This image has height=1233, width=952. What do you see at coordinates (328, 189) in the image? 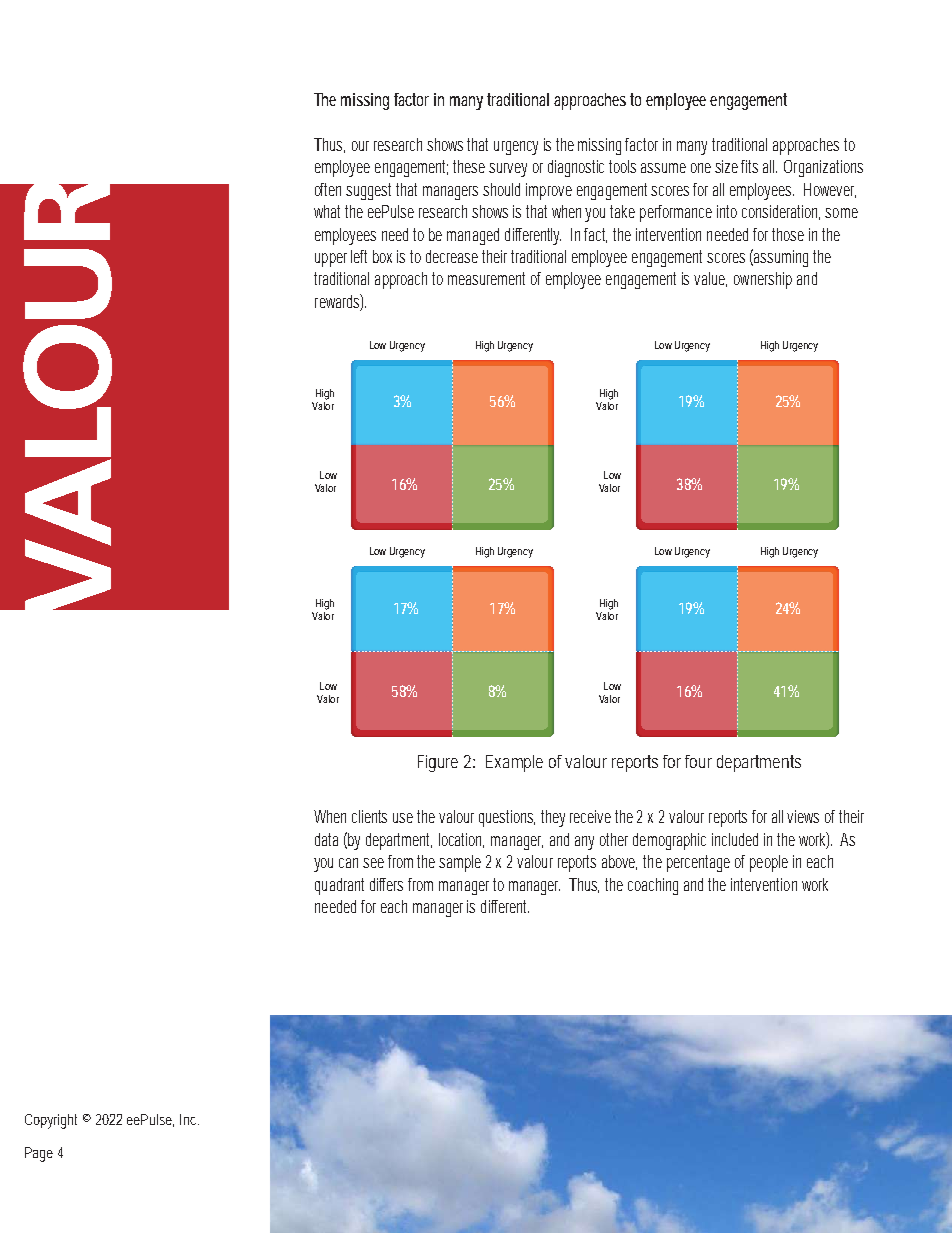
I see `often` at bounding box center [328, 189].
